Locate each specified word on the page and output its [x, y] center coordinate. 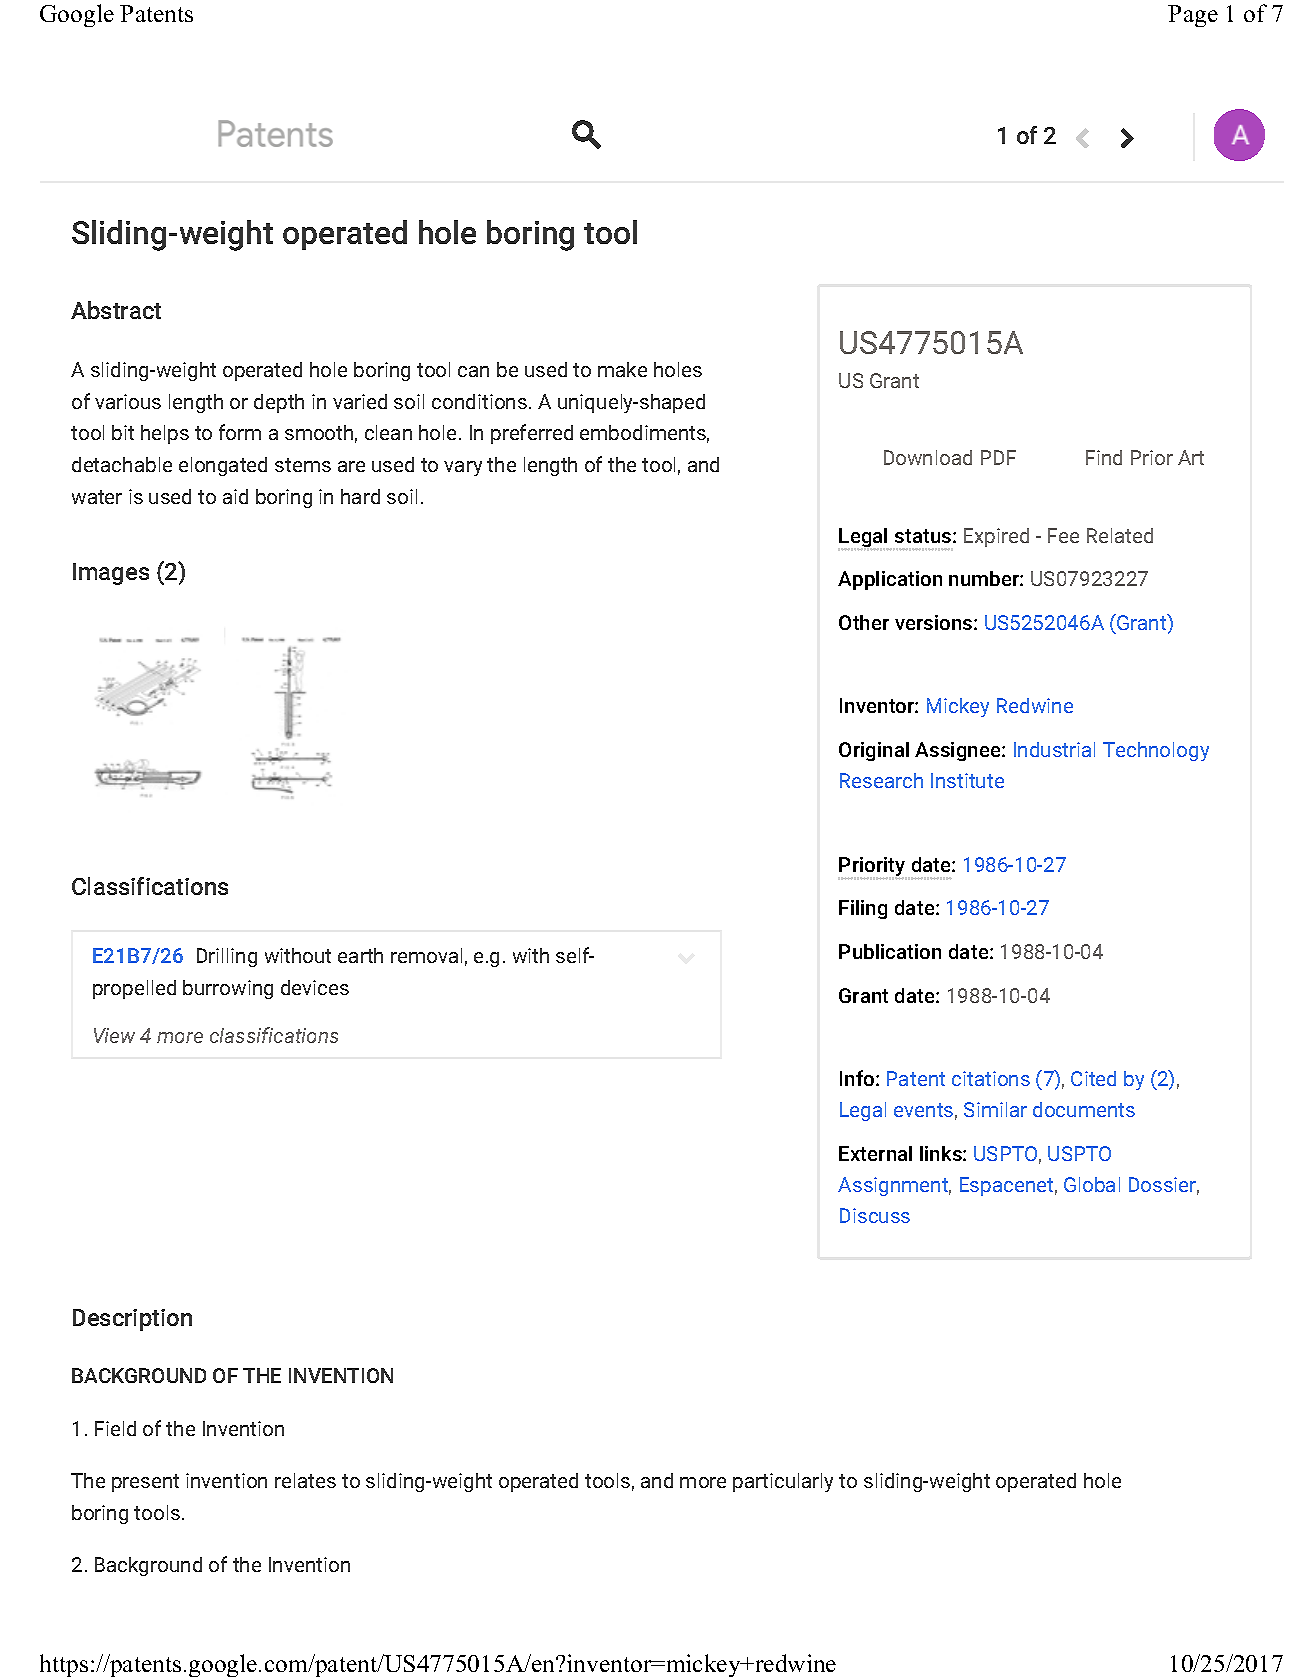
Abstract [116, 310]
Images [111, 574]
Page [1193, 16]
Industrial [1054, 749]
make [622, 369]
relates [305, 1480]
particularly [783, 1482]
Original [874, 751]
